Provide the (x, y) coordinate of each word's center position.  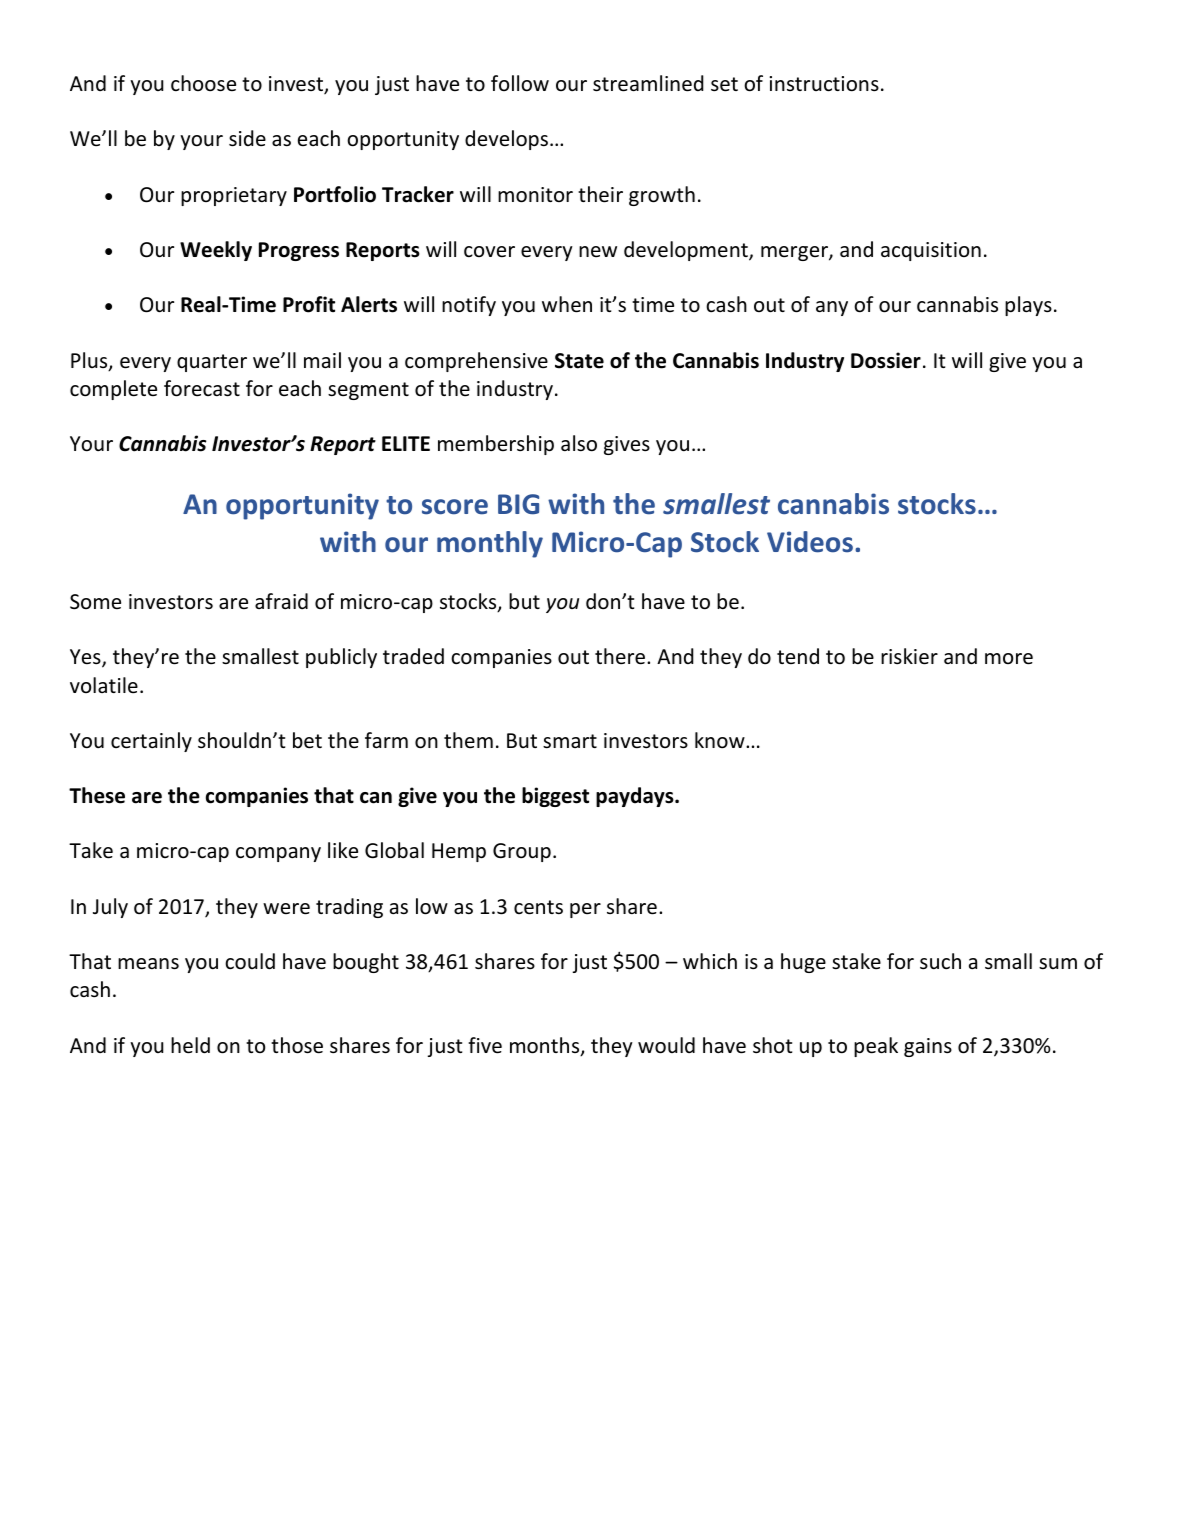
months (546, 1046)
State (579, 361)
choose (203, 83)
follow (520, 83)
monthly (490, 544)
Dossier (886, 360)
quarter (212, 363)
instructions (824, 84)
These (97, 795)
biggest (555, 797)
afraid (281, 601)
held (190, 1045)
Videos (810, 542)
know (721, 740)
